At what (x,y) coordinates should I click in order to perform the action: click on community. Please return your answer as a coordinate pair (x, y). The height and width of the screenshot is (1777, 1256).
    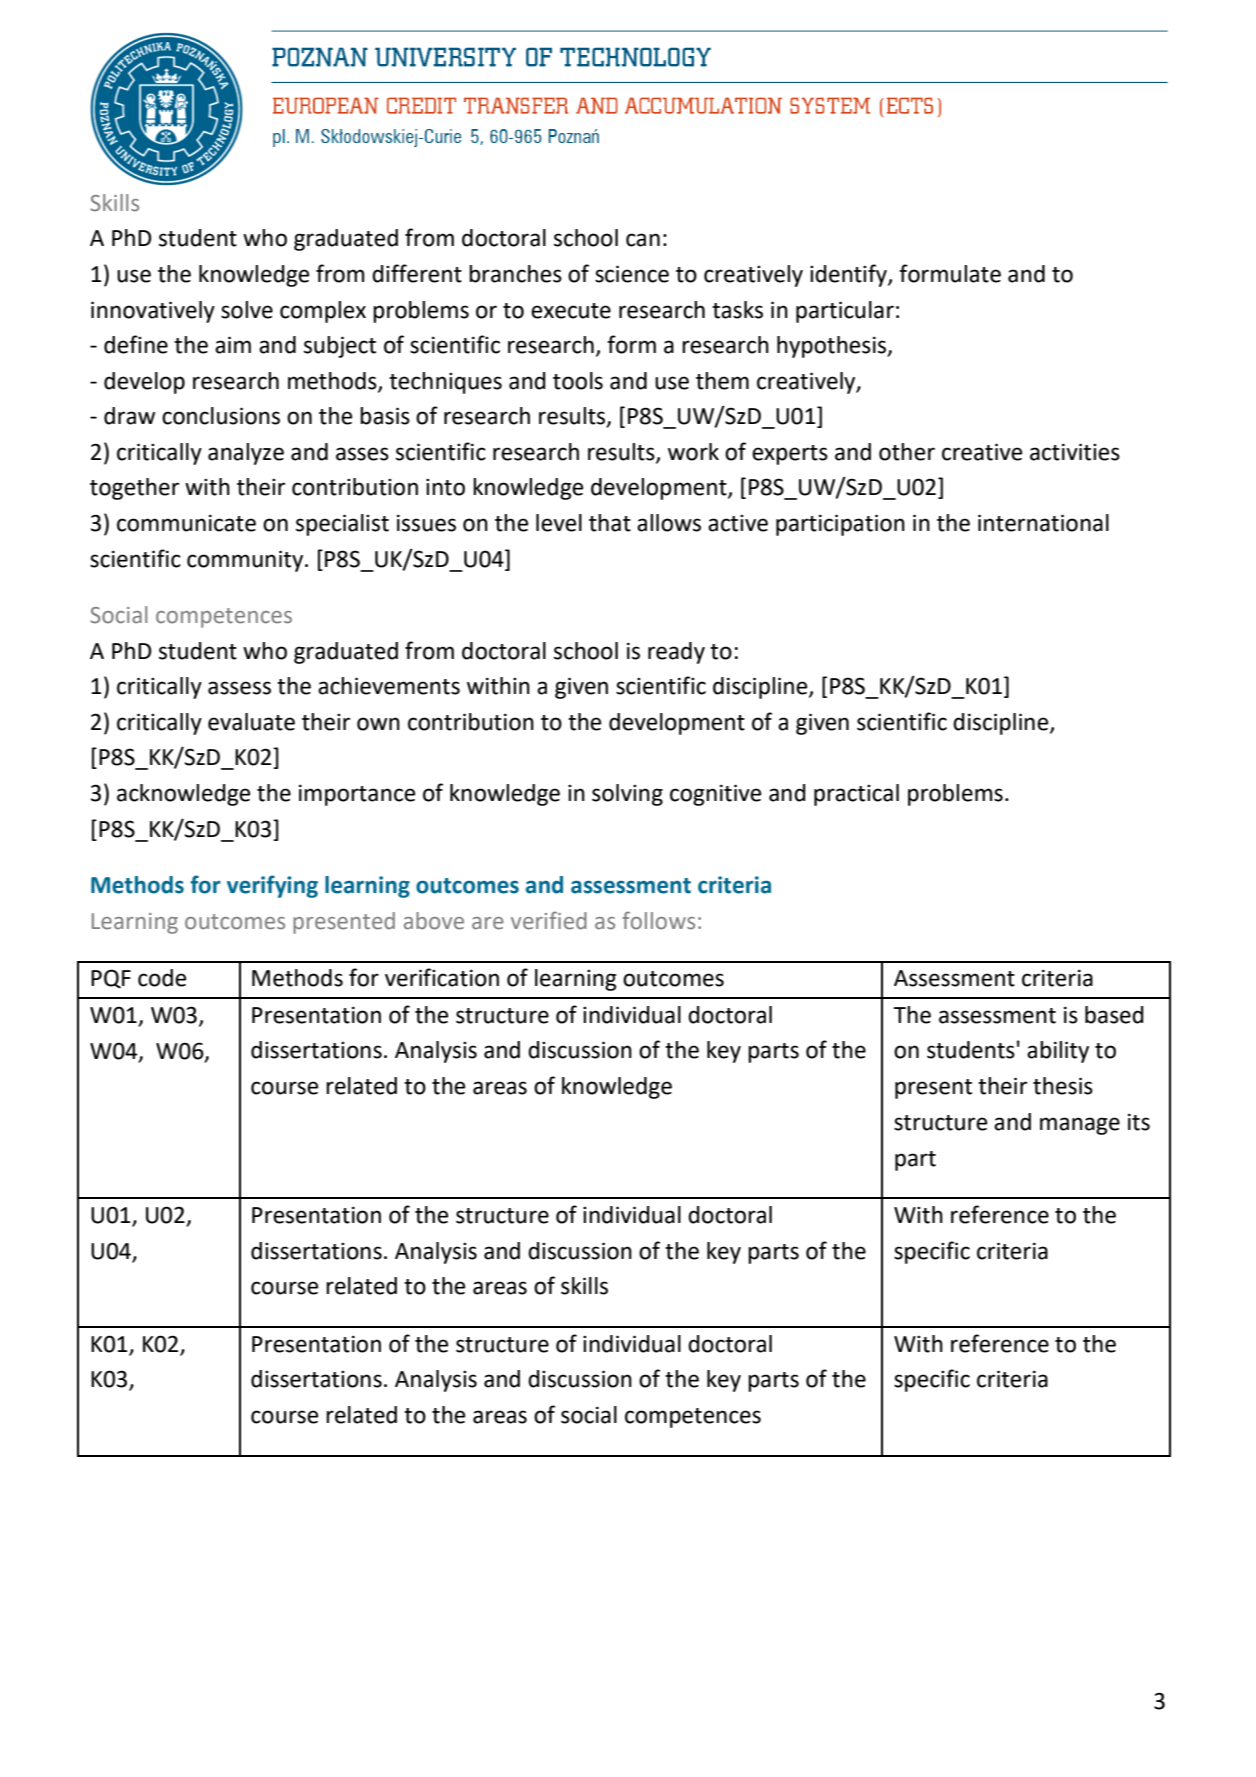
    Looking at the image, I should click on (246, 561).
